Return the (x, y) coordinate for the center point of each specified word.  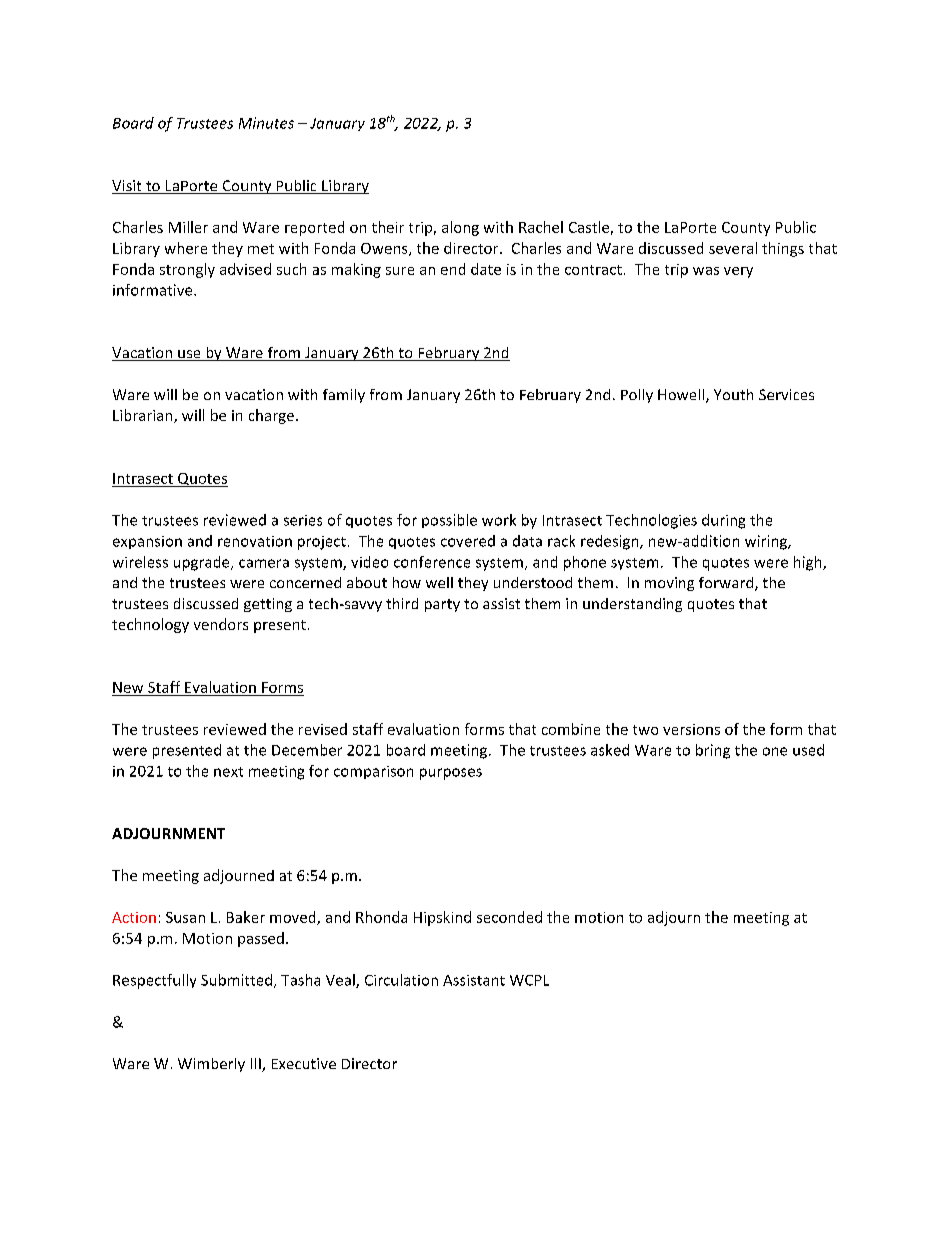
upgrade (203, 563)
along (460, 228)
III (257, 1065)
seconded (509, 917)
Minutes (266, 123)
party (442, 605)
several (733, 248)
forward (727, 584)
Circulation (401, 980)
